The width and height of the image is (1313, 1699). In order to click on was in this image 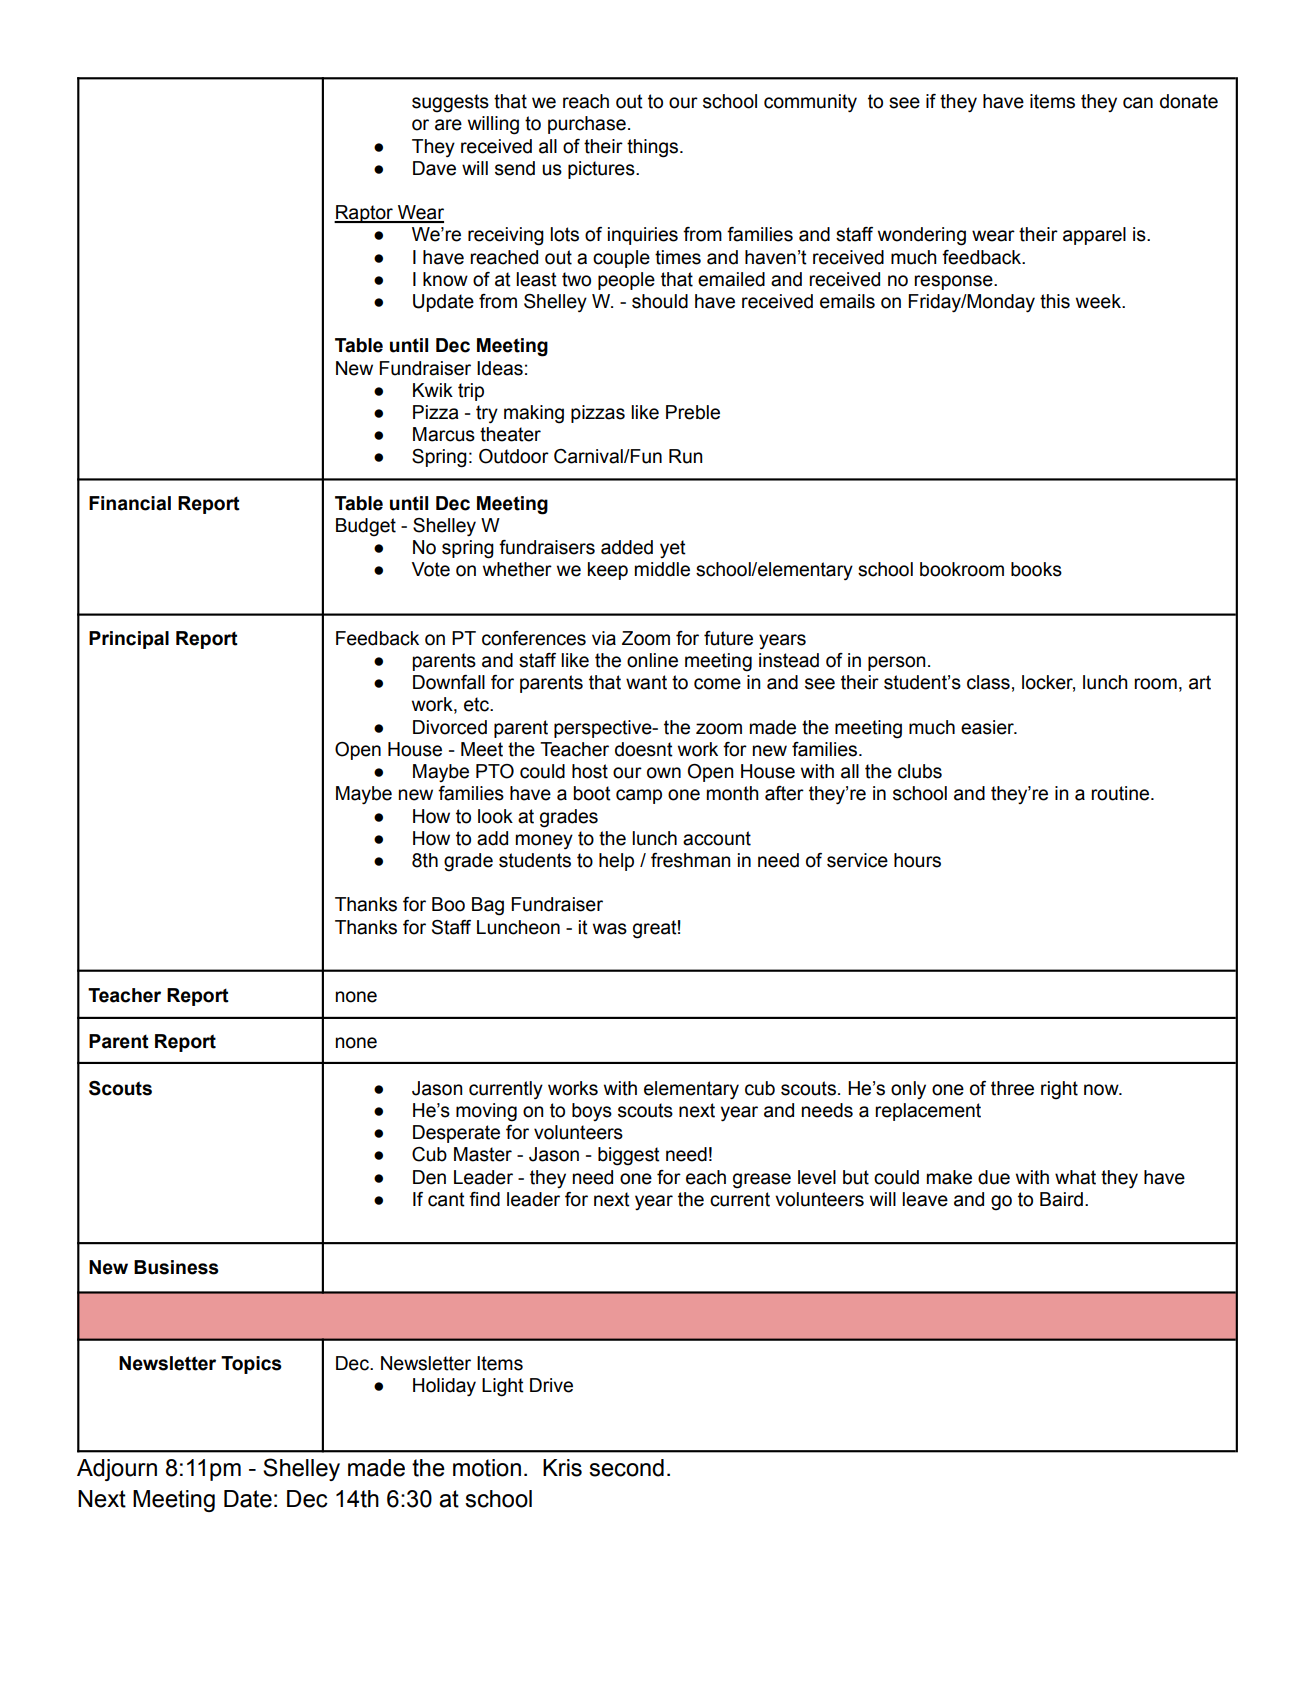, I will do `click(610, 929)`.
